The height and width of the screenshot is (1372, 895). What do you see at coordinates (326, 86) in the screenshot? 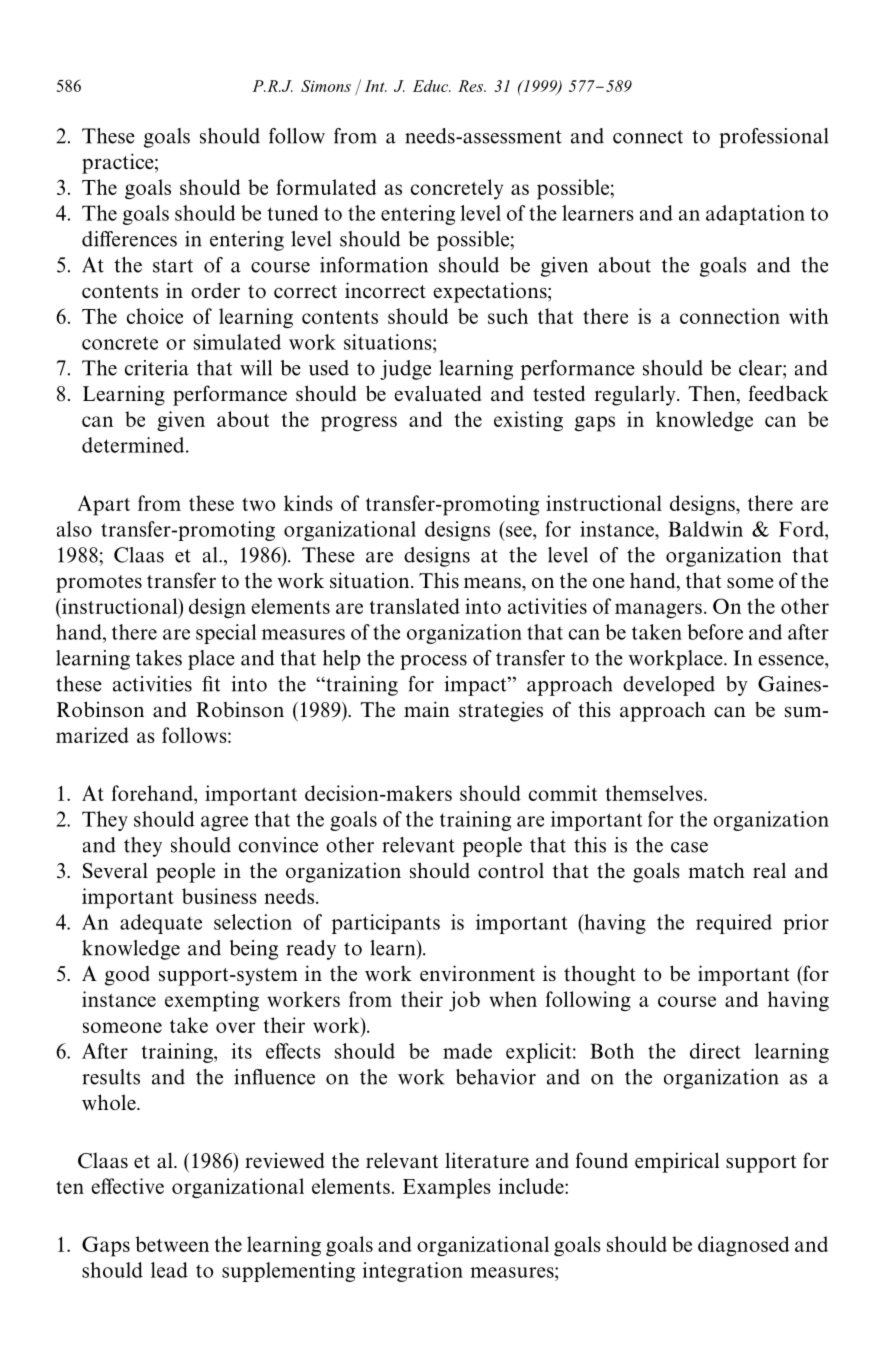
I see `Simons` at bounding box center [326, 86].
